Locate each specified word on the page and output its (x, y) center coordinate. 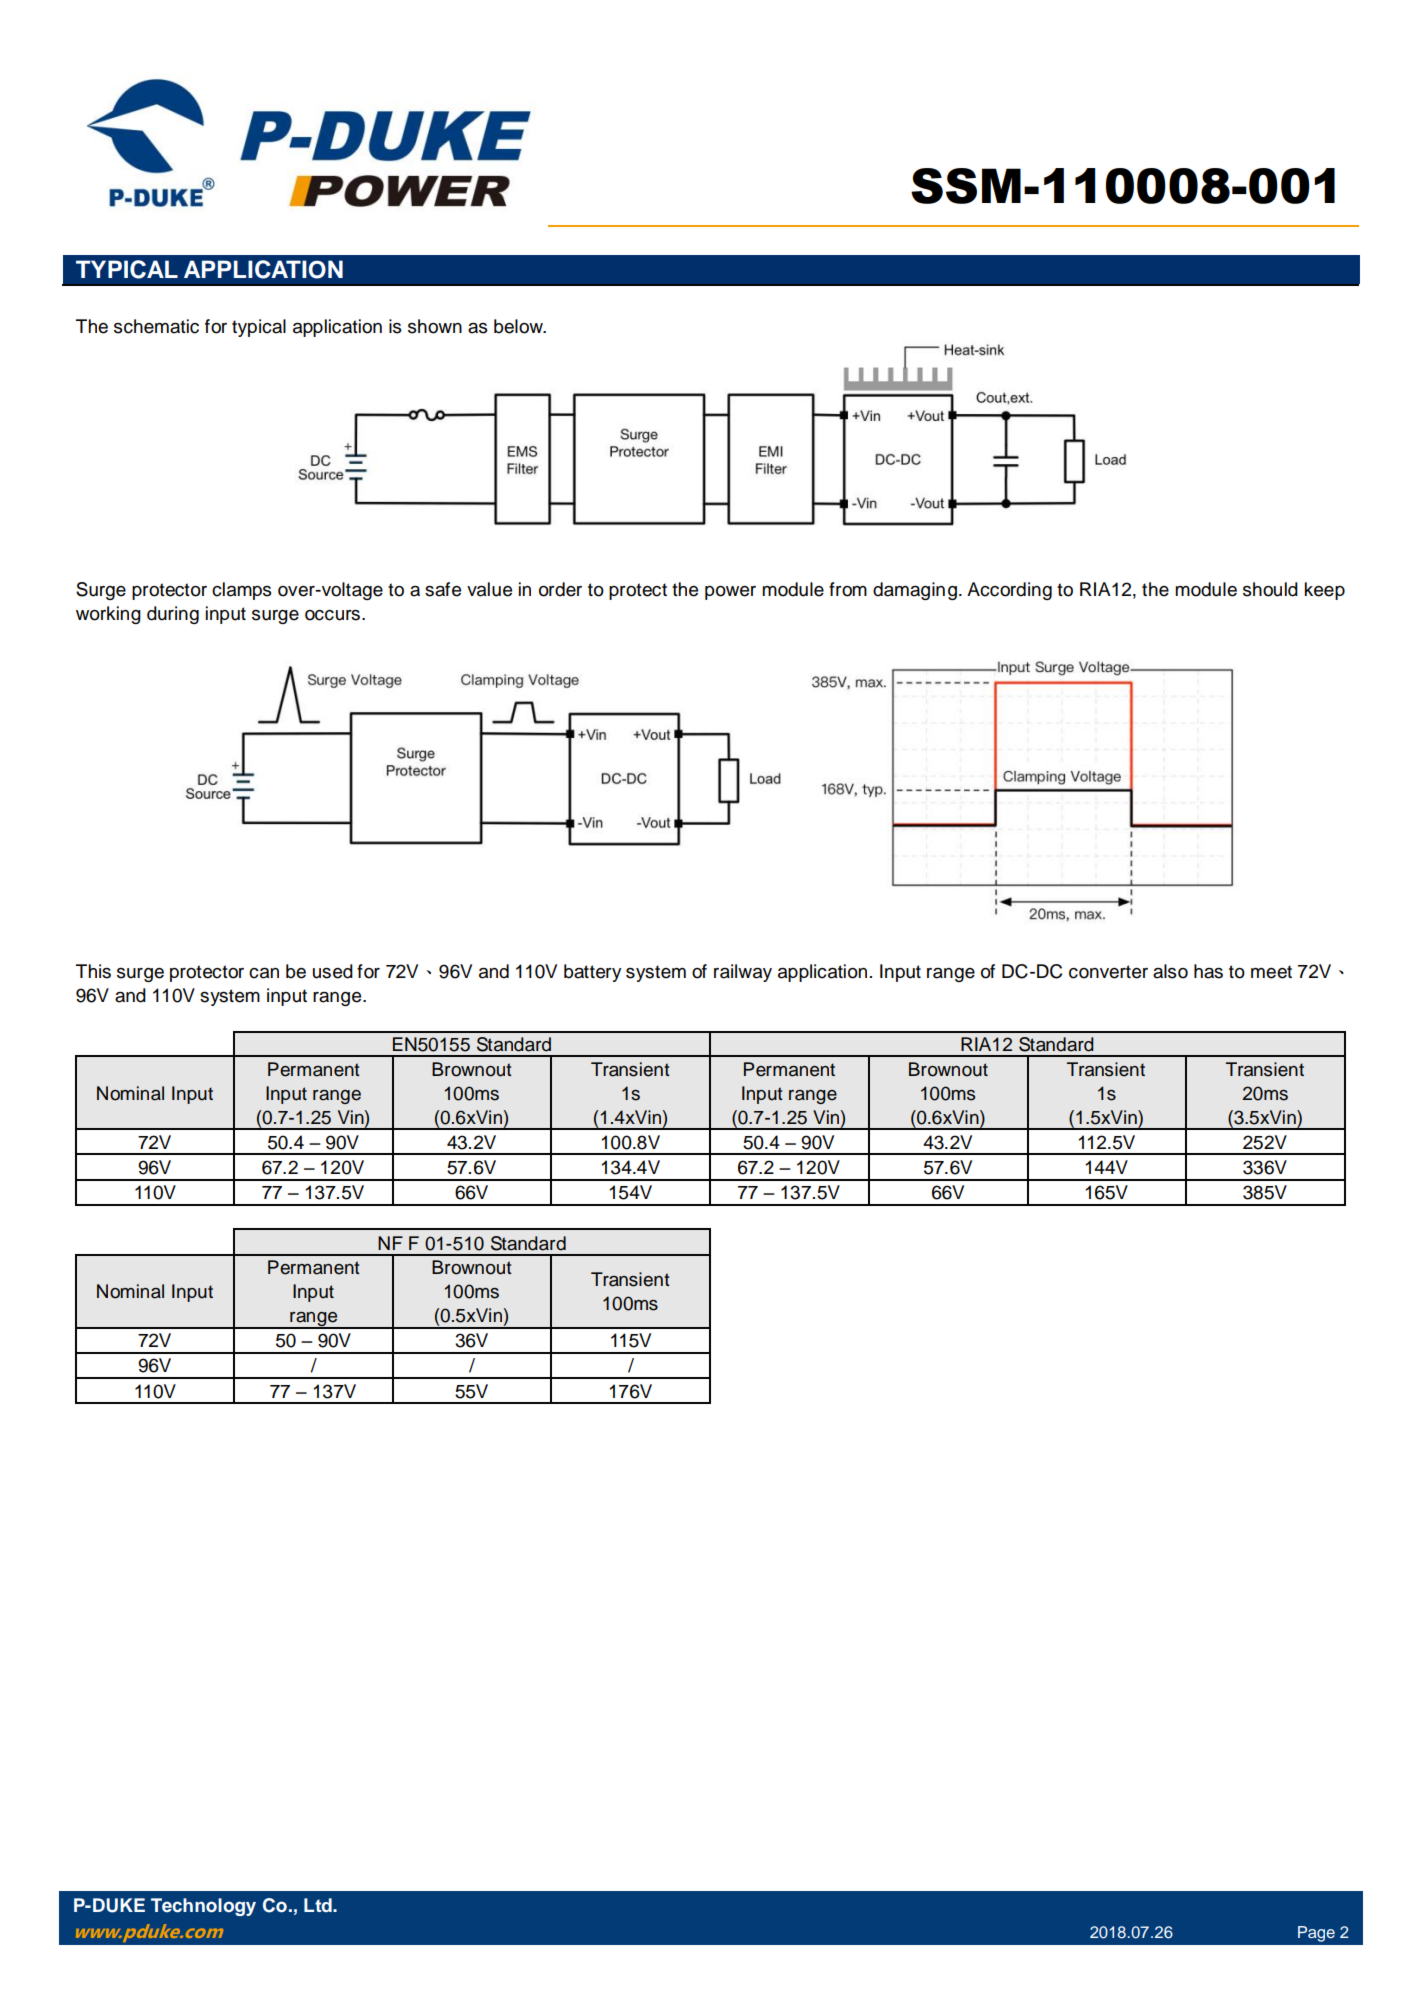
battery (592, 973)
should (1270, 589)
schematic (156, 326)
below (519, 326)
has (1208, 971)
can (264, 973)
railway (743, 973)
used (333, 971)
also (1170, 971)
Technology (203, 1907)
